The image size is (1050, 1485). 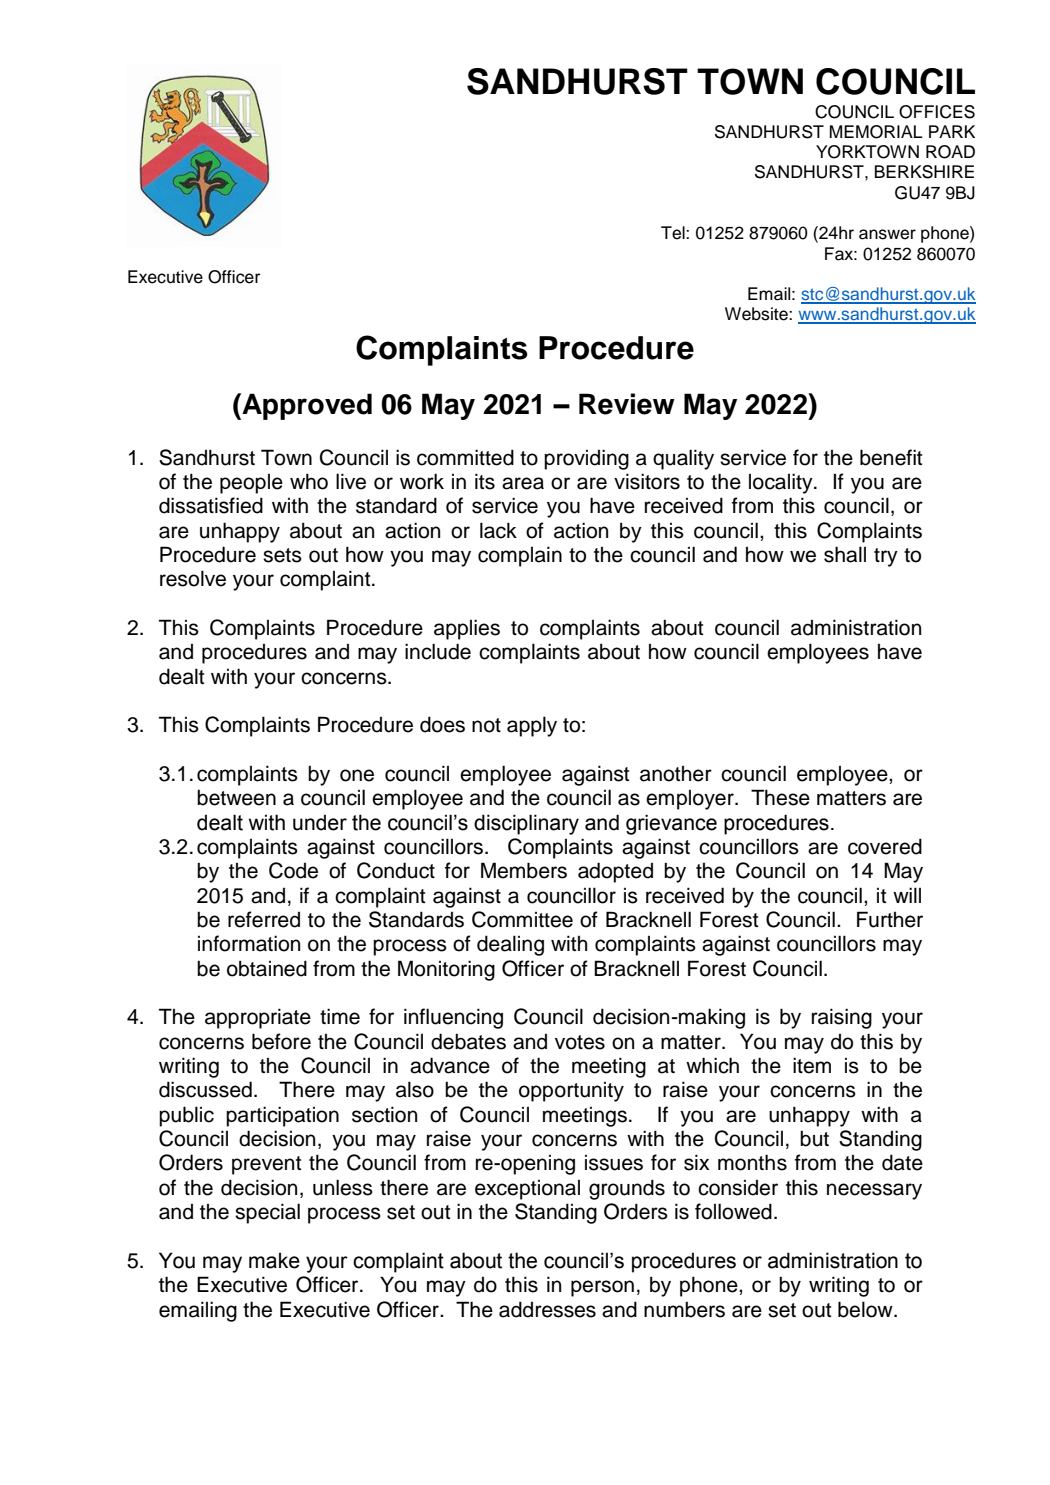 I want to click on votes, so click(x=580, y=1042).
